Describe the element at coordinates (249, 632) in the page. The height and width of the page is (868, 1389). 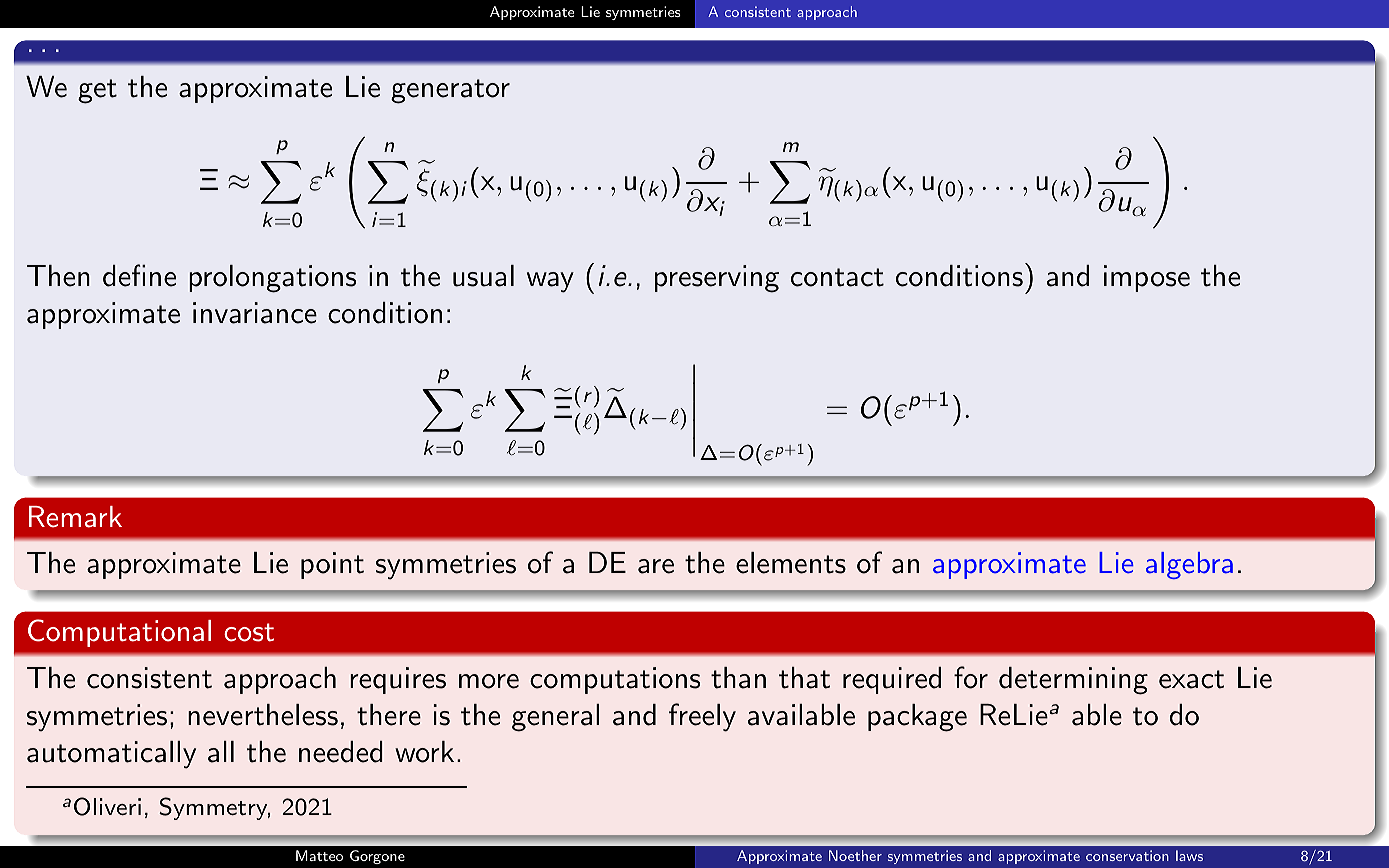
I see `cost` at that location.
